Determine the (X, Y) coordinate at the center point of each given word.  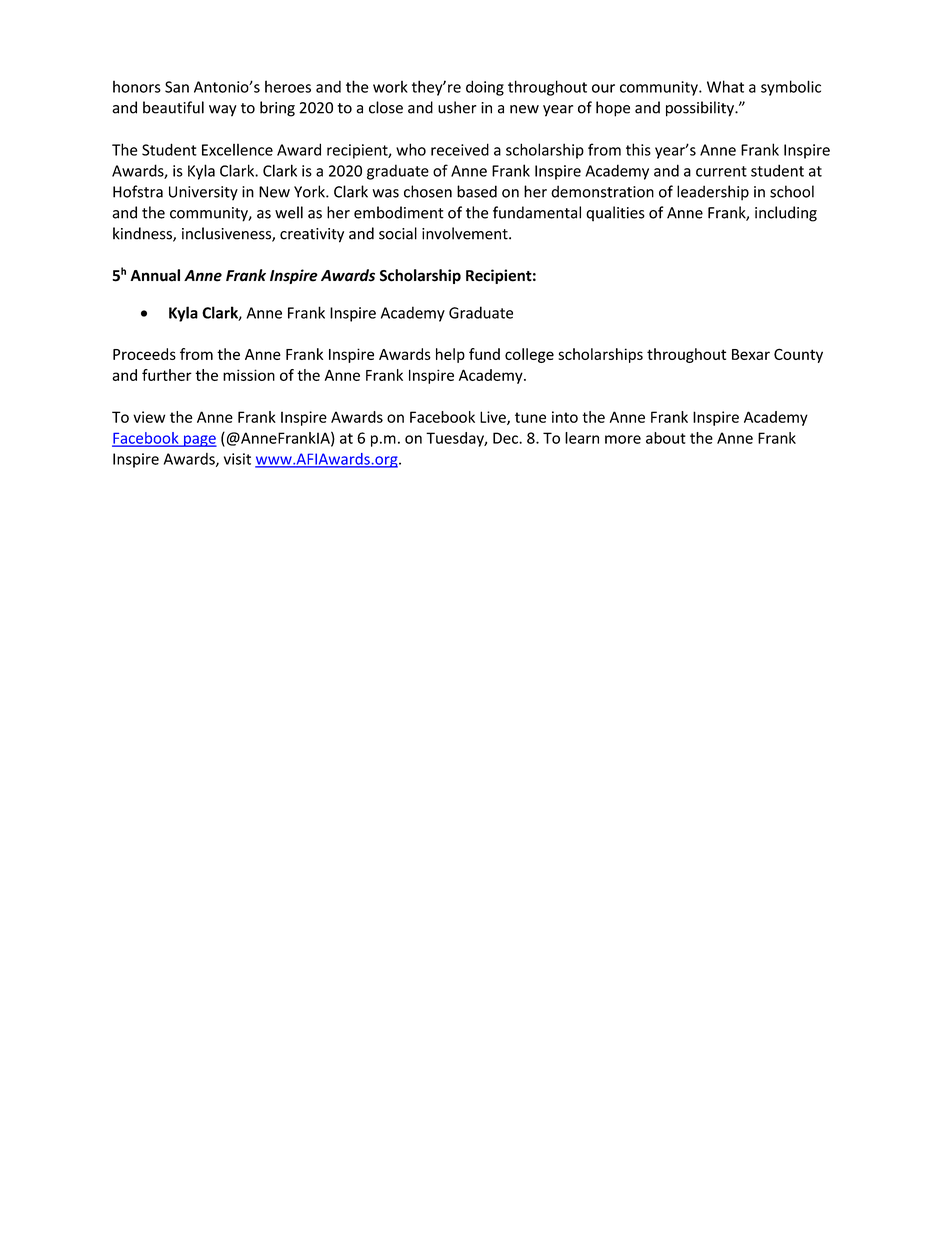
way (223, 111)
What (725, 86)
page (199, 441)
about (666, 438)
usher (457, 107)
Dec (506, 438)
